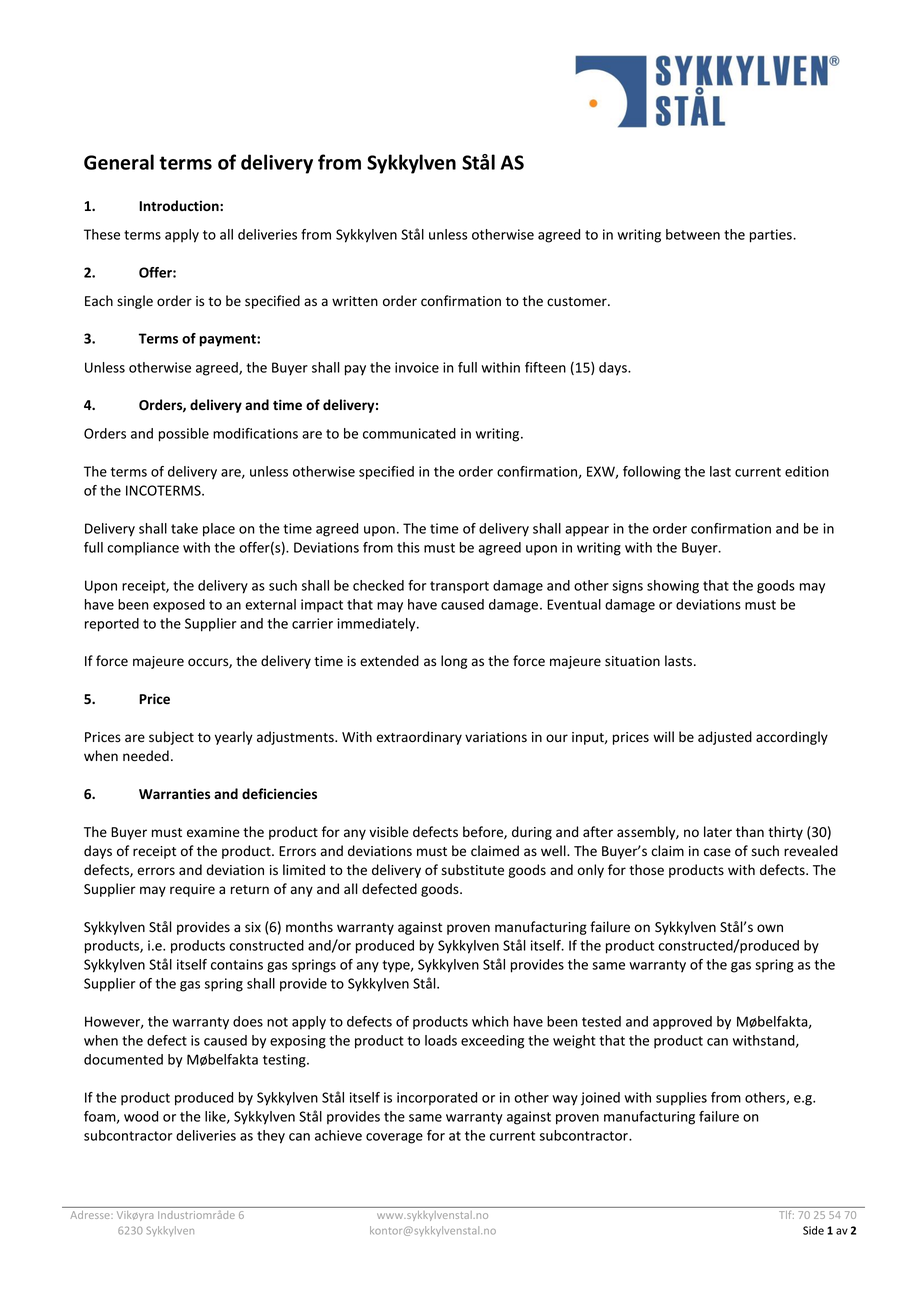 The width and height of the screenshot is (924, 1308). I want to click on Side, so click(813, 1230).
